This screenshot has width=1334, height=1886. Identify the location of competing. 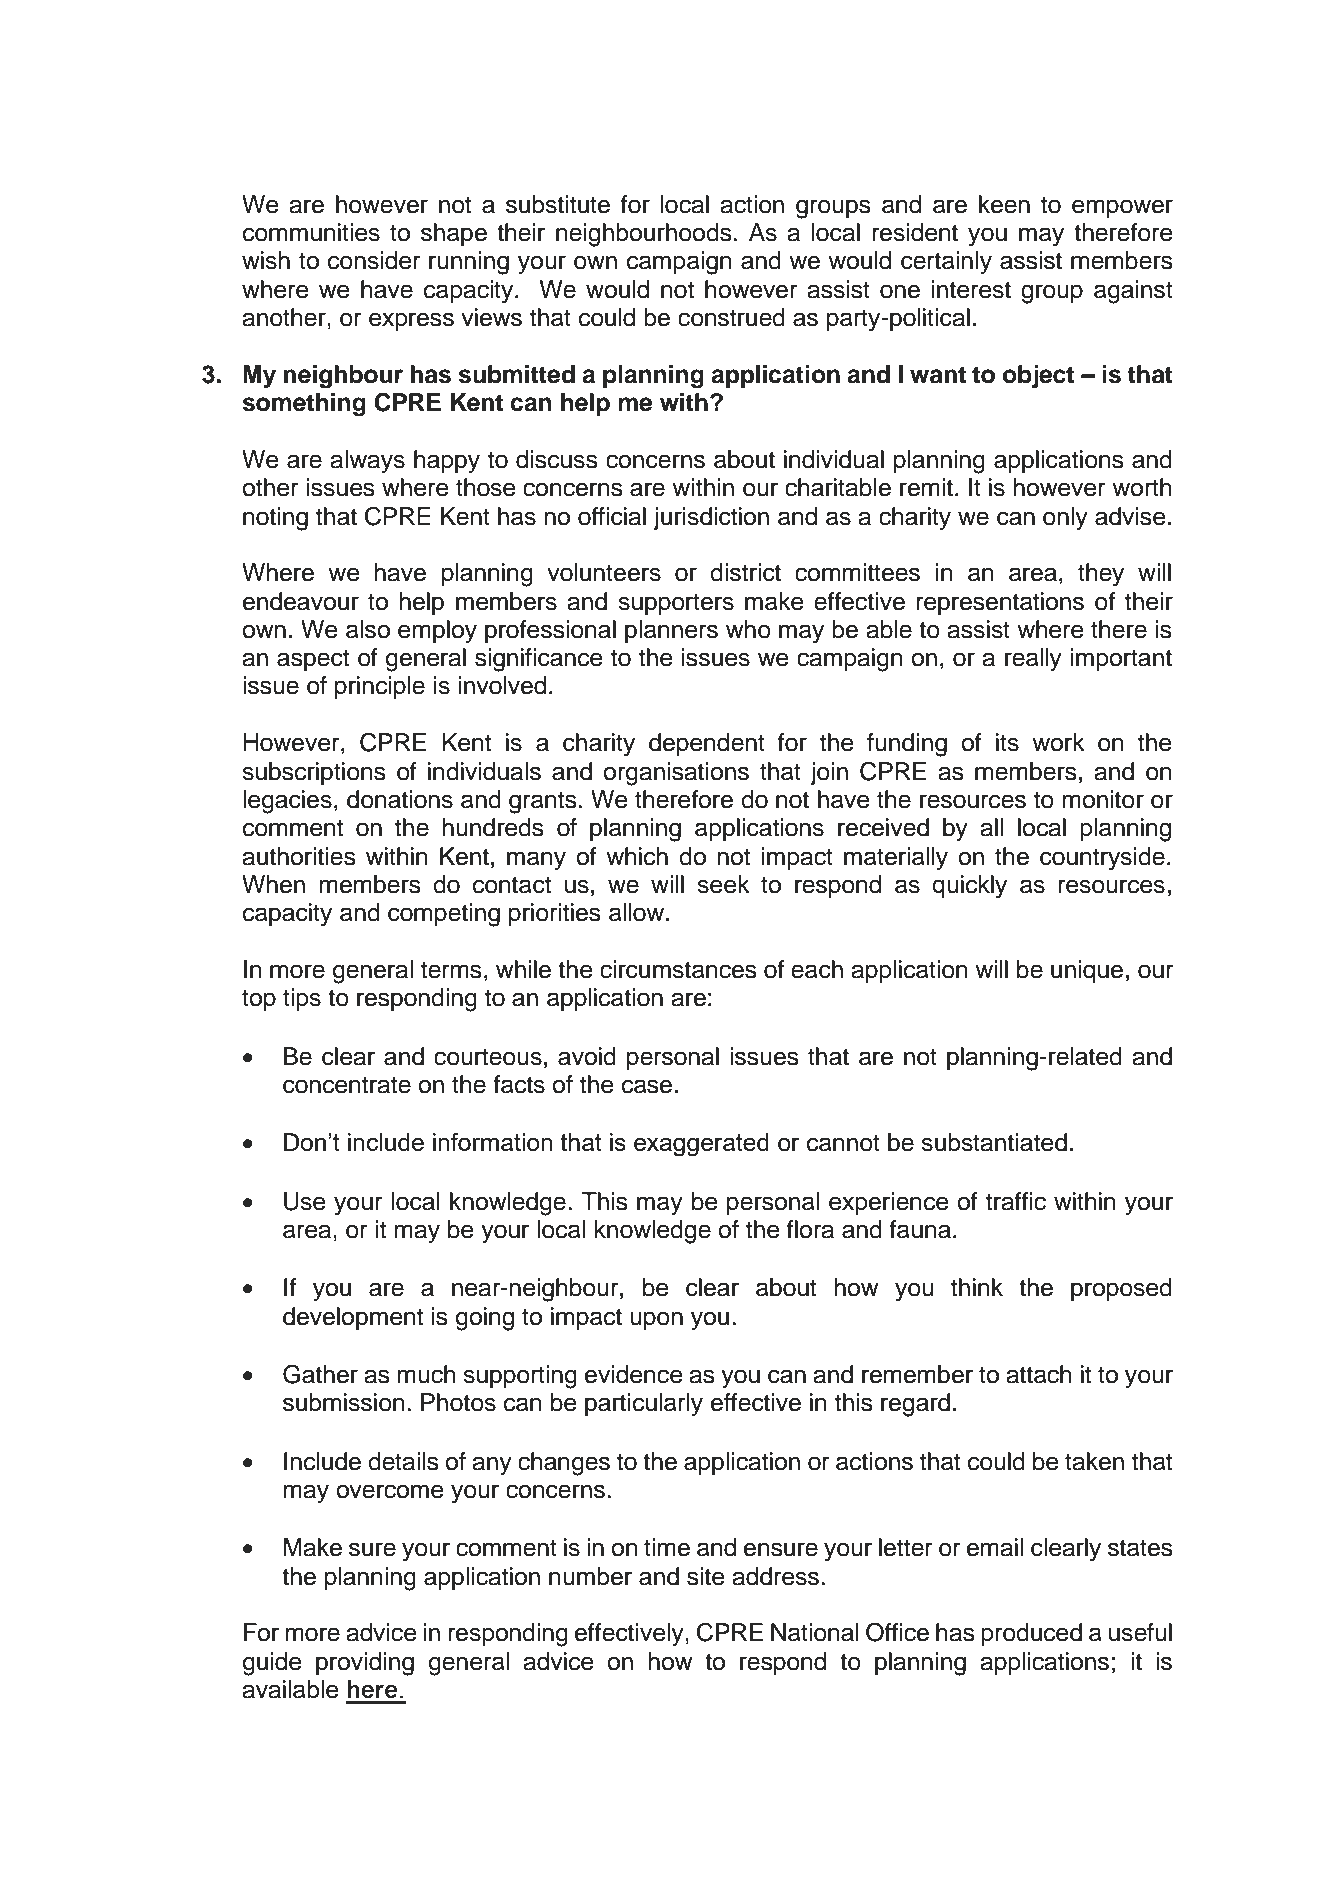
(444, 915).
